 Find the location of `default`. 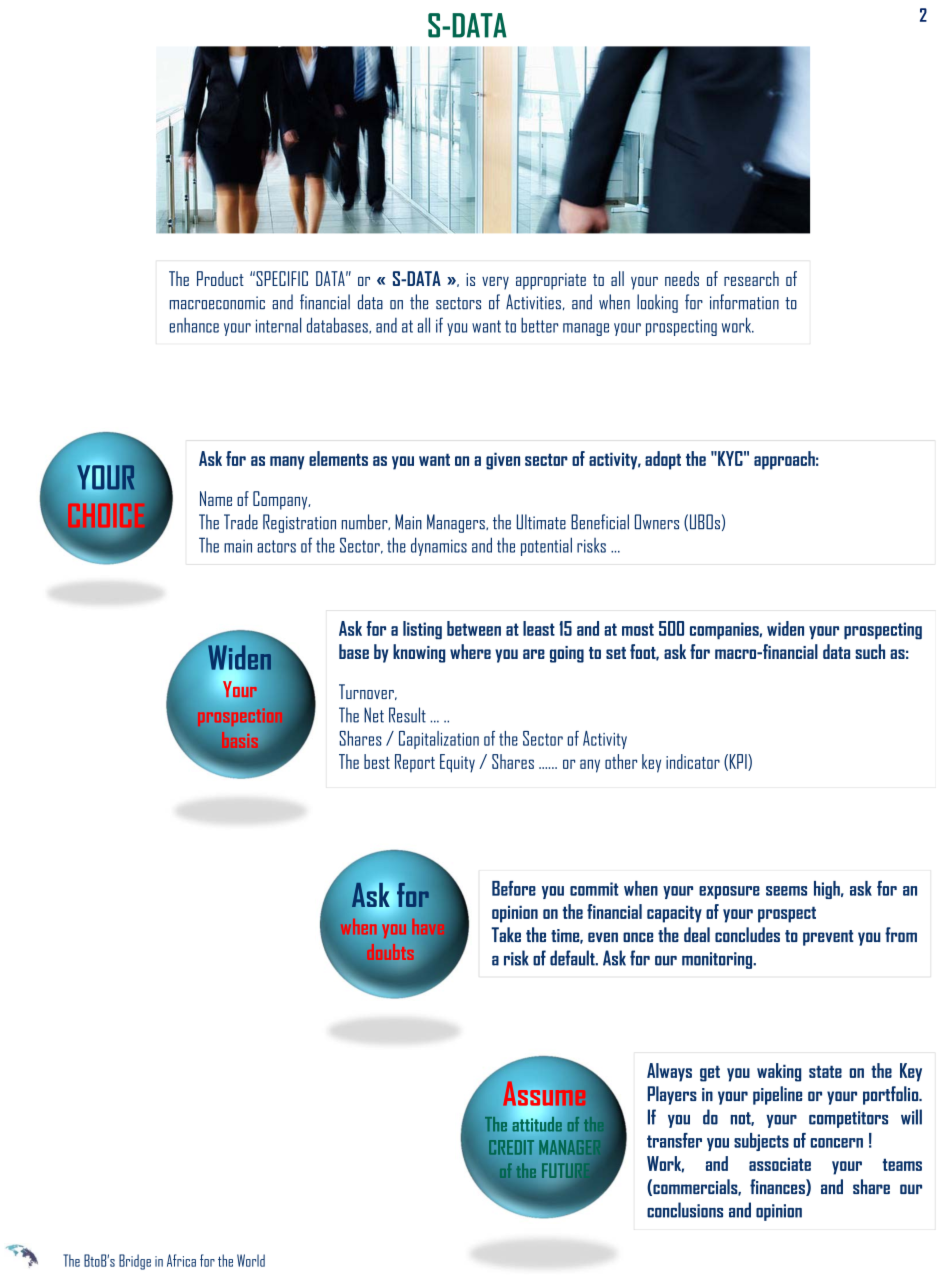

default is located at coordinates (573, 958).
